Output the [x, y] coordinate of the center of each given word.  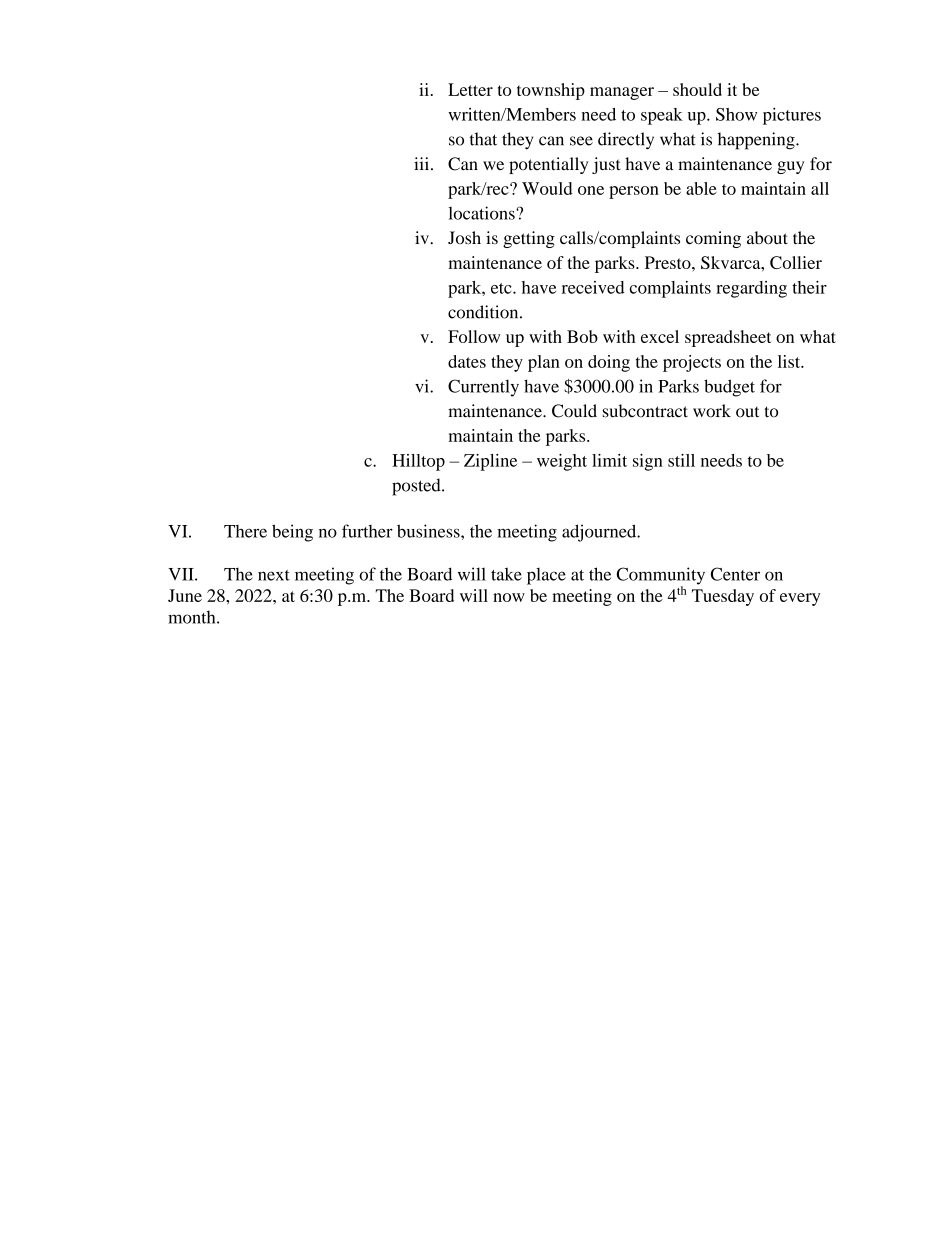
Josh [464, 237]
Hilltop [418, 462]
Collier [796, 262]
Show [736, 114]
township [551, 91]
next [274, 575]
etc [502, 288]
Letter [470, 89]
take [506, 574]
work [712, 411]
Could [574, 411]
